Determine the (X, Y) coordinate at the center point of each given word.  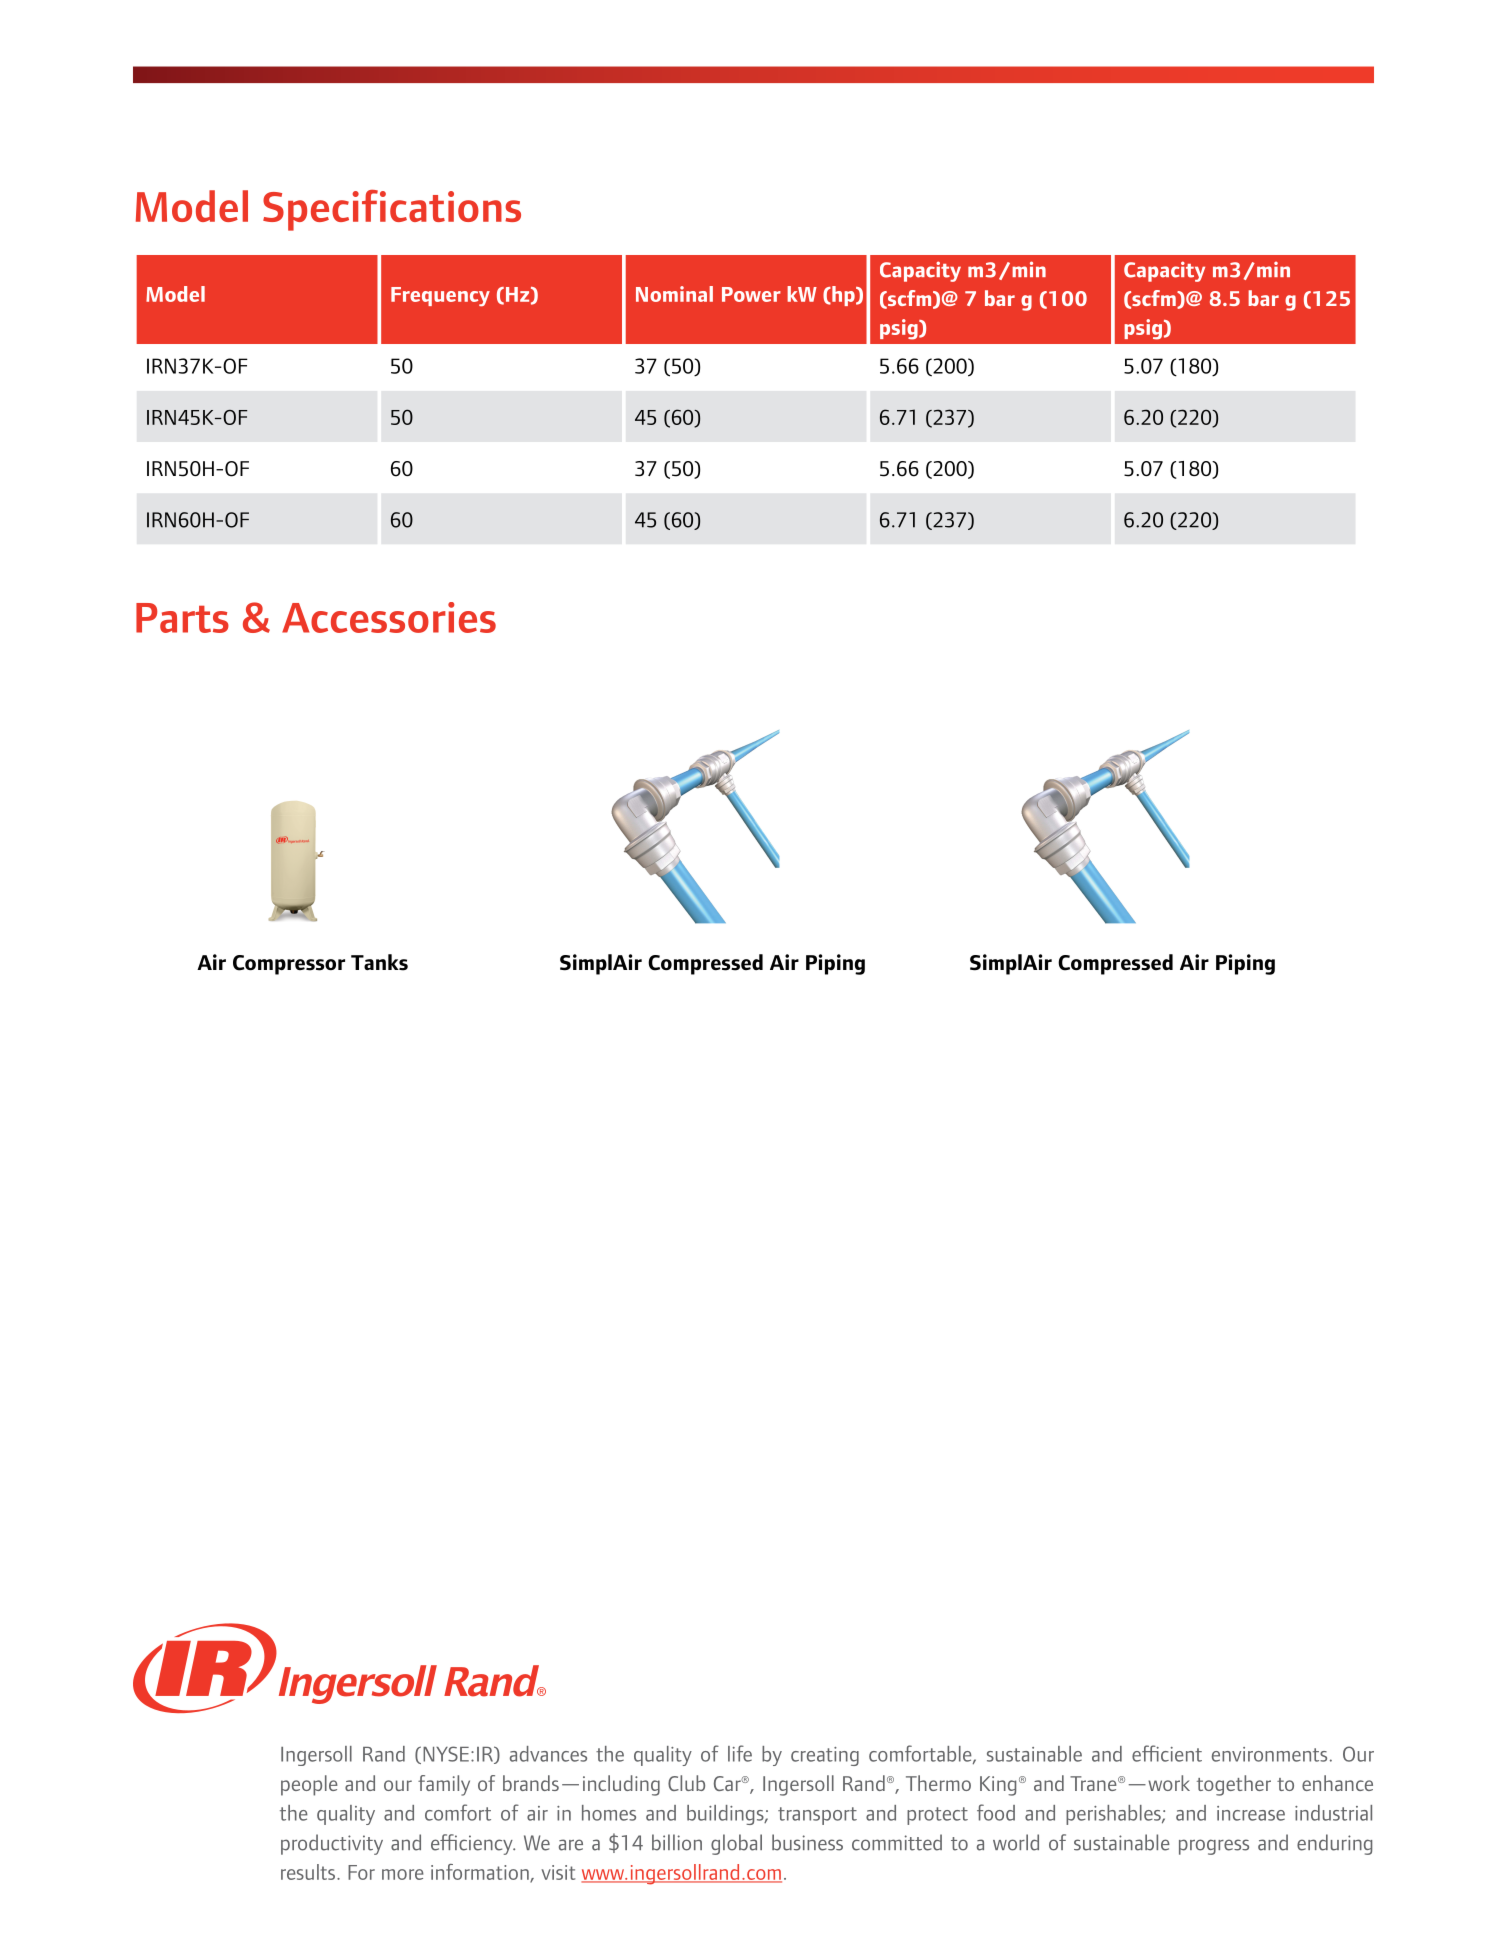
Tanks (379, 962)
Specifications (392, 210)
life (740, 1753)
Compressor (289, 965)
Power (751, 294)
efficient (1167, 1753)
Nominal (674, 294)
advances (548, 1754)
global (736, 1844)
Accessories (389, 617)
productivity (332, 1844)
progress (1214, 1847)
